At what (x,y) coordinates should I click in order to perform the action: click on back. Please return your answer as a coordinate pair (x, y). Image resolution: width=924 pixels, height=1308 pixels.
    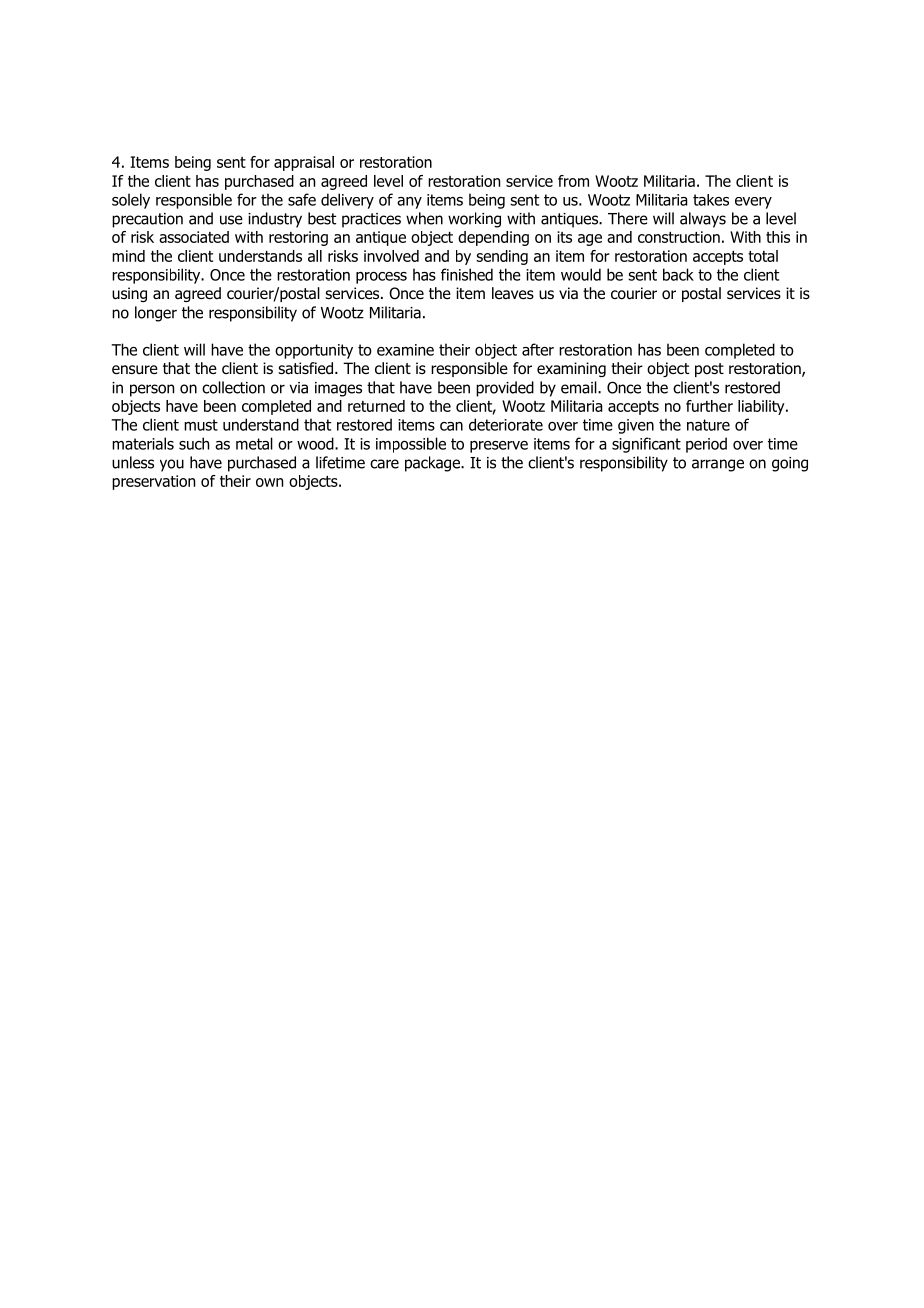
    Looking at the image, I should click on (678, 274).
